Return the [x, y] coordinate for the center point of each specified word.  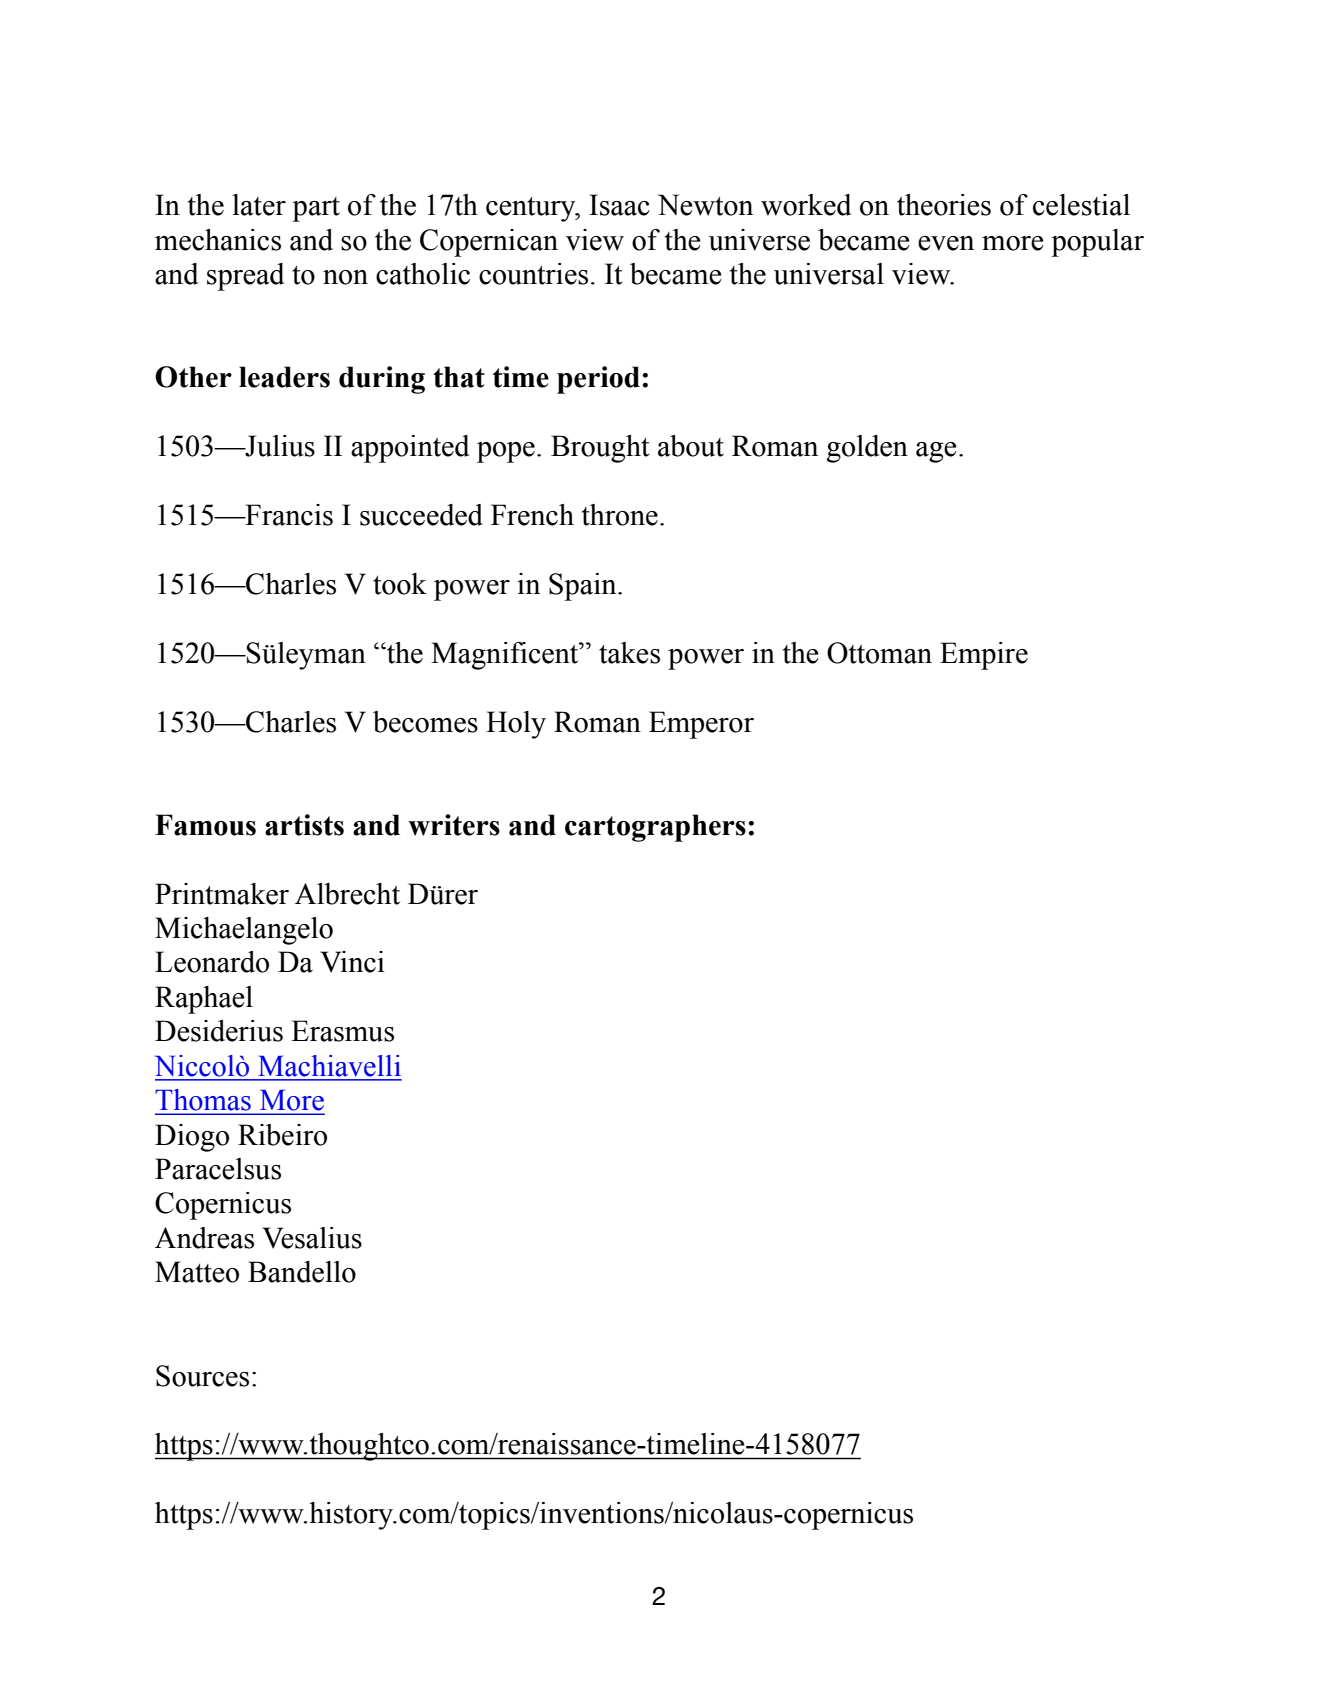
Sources [202, 1376]
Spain [584, 587]
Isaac [619, 205]
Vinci [352, 962]
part [316, 209]
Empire [984, 656]
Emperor [701, 725]
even [946, 243]
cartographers [655, 828]
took [400, 584]
